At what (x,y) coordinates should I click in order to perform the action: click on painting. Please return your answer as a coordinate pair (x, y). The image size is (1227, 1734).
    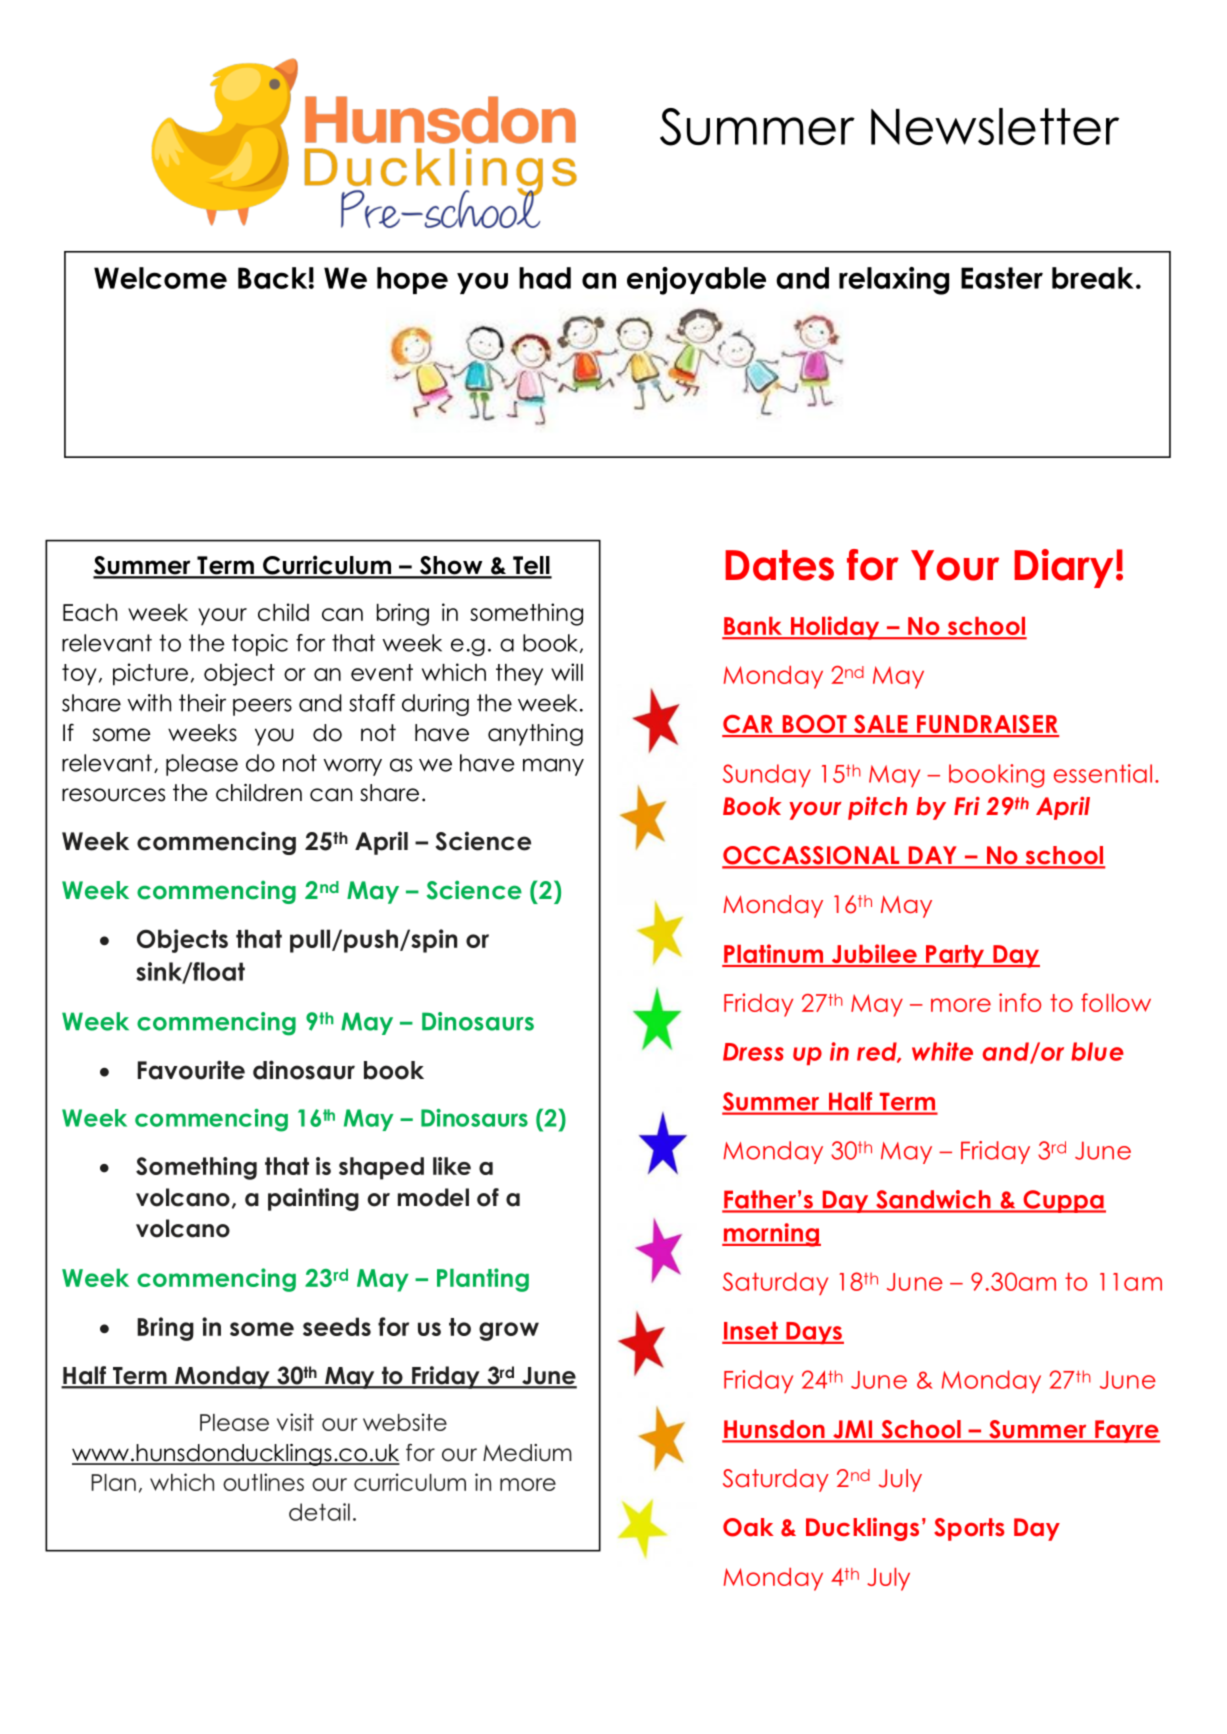
    Looking at the image, I should click on (313, 1199).
